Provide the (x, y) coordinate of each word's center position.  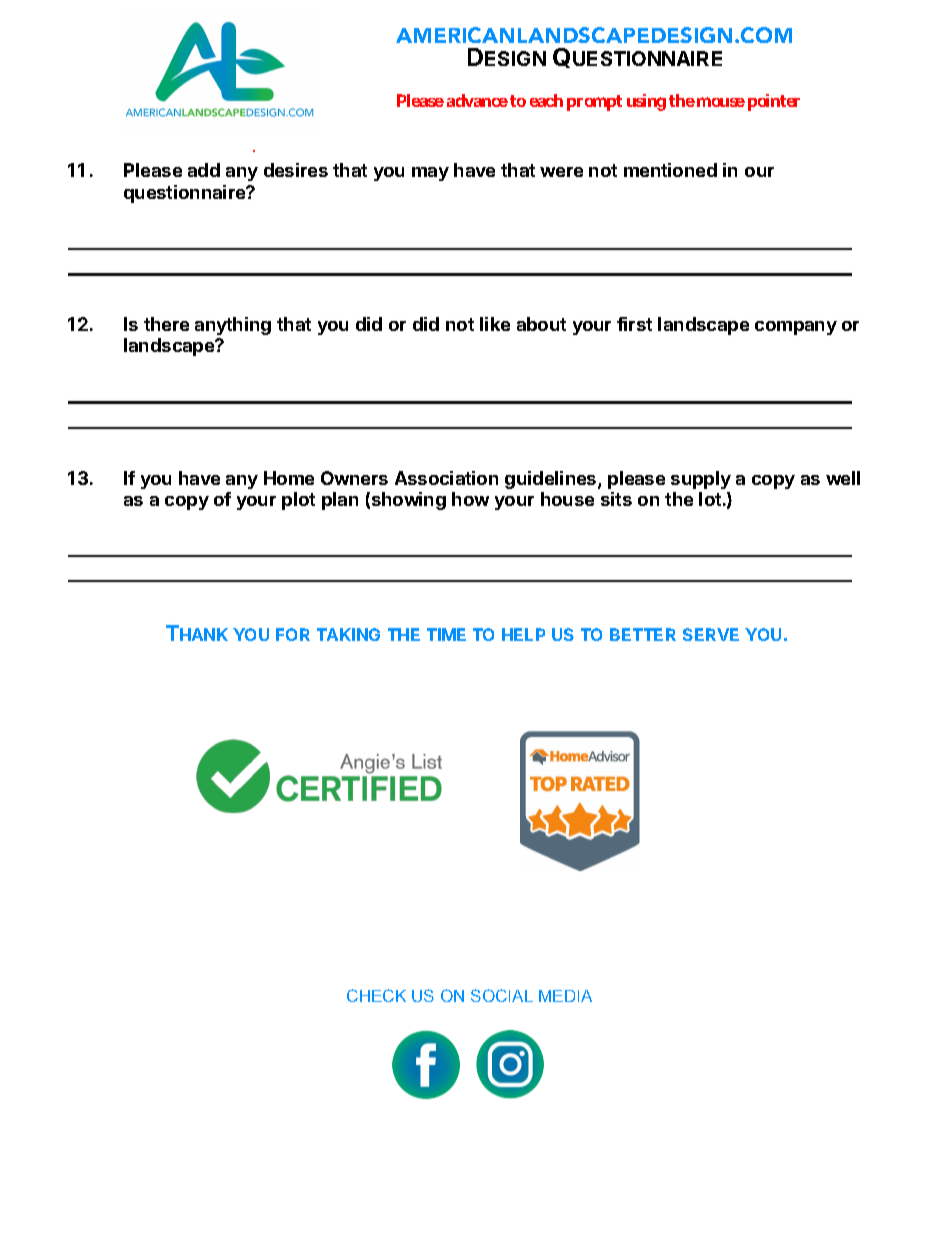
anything (233, 326)
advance (477, 100)
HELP (523, 634)
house (567, 499)
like (495, 324)
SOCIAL (502, 995)
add (204, 170)
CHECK (376, 995)
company (796, 328)
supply (701, 480)
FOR (293, 634)
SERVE (711, 634)
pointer (774, 102)
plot (298, 501)
